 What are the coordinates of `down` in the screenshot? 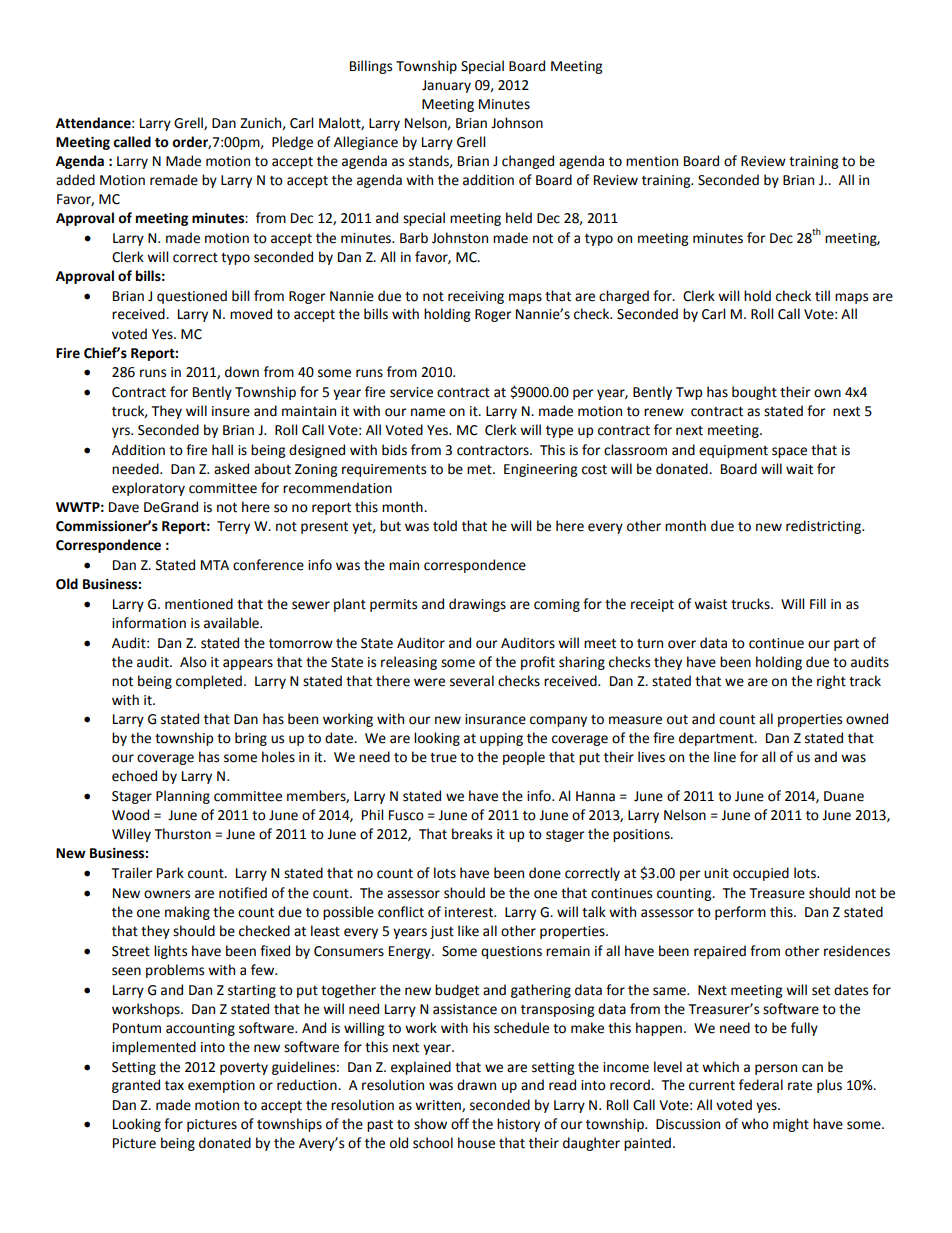 It's located at (242, 372).
